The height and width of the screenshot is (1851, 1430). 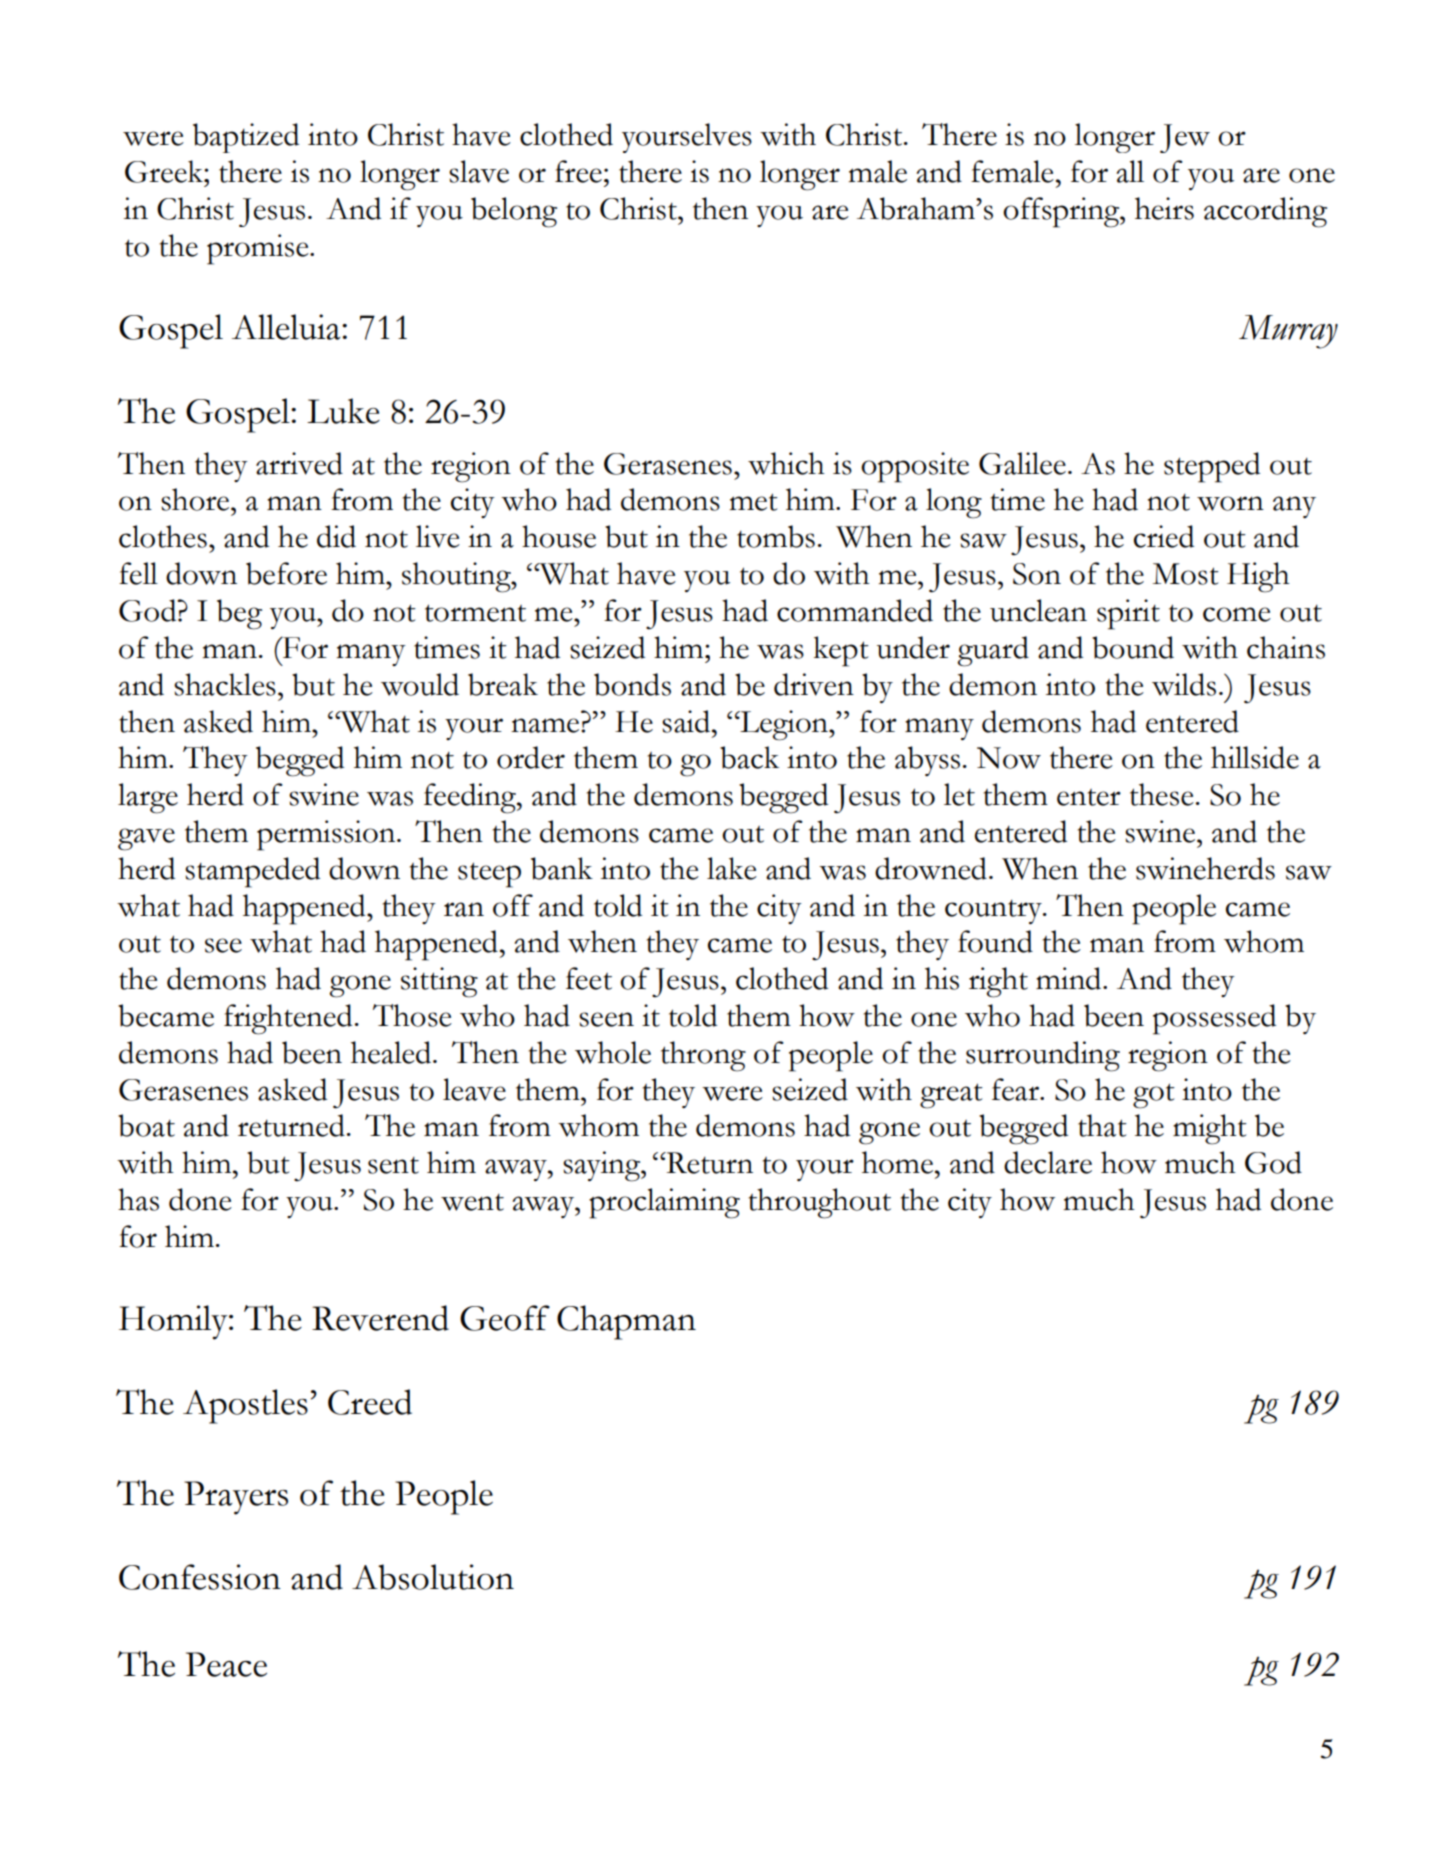 What do you see at coordinates (226, 1664) in the screenshot?
I see `Peace` at bounding box center [226, 1664].
